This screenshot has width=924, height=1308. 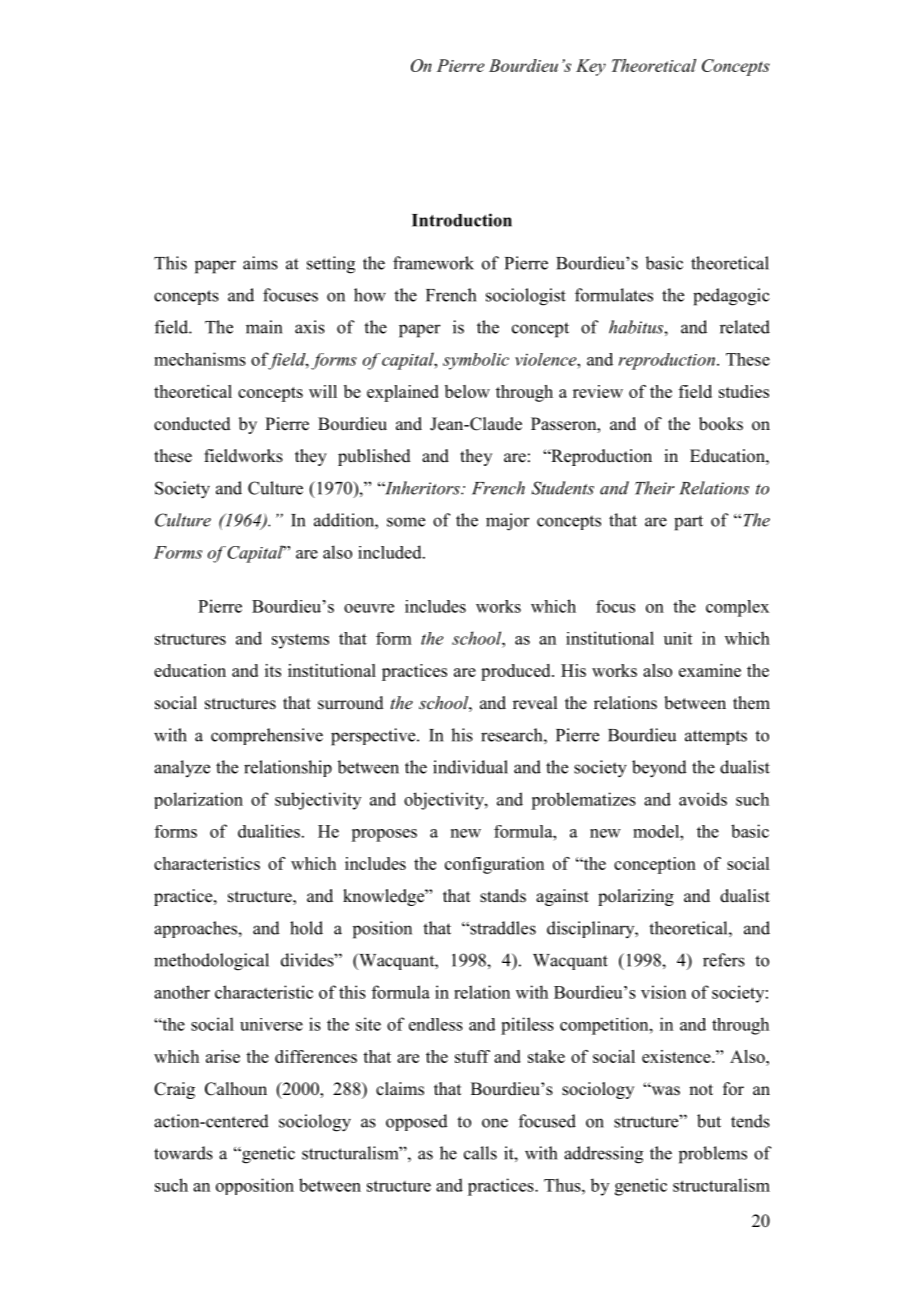 I want to click on setting, so click(x=331, y=265).
